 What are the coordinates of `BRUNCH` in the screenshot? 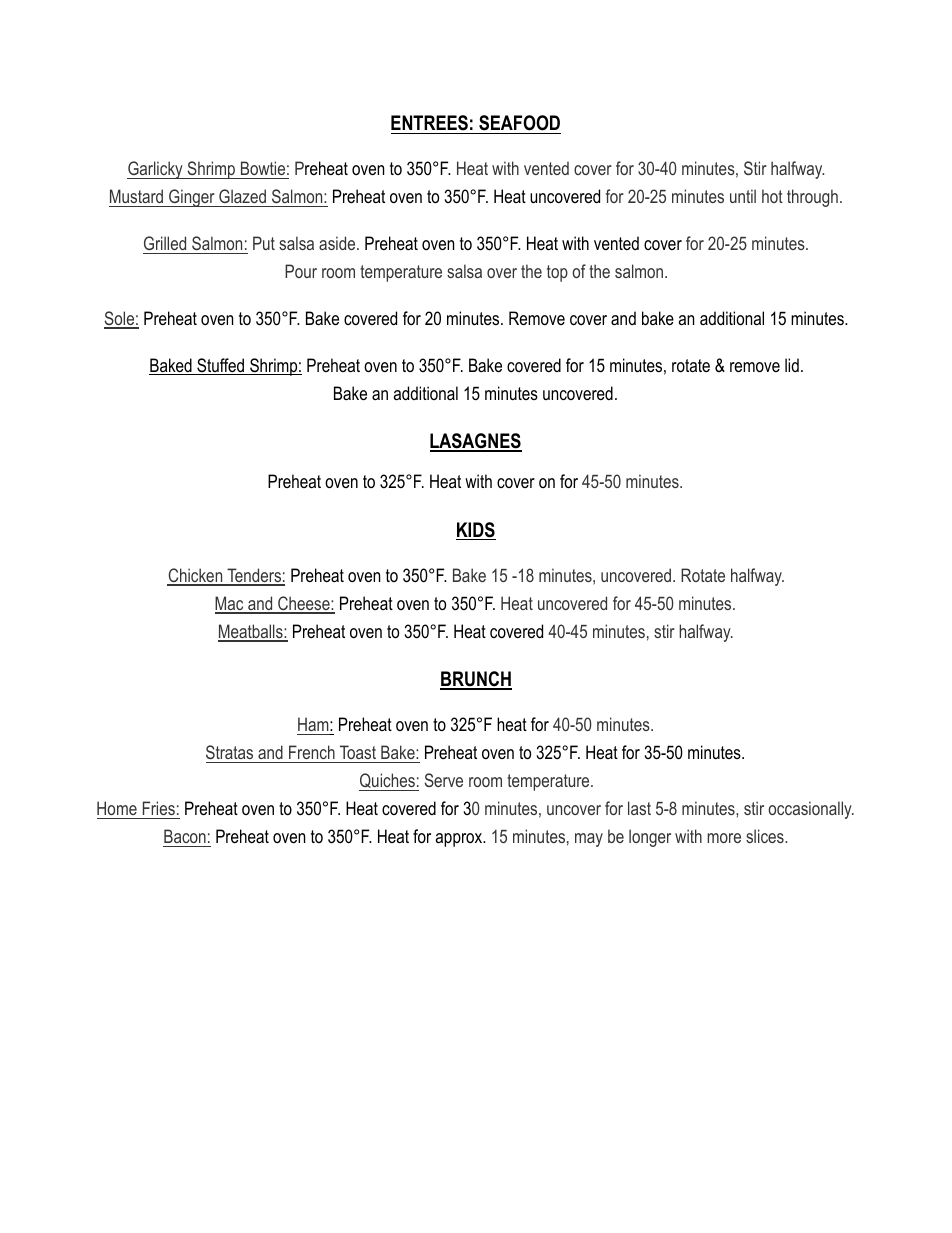 It's located at (476, 680).
